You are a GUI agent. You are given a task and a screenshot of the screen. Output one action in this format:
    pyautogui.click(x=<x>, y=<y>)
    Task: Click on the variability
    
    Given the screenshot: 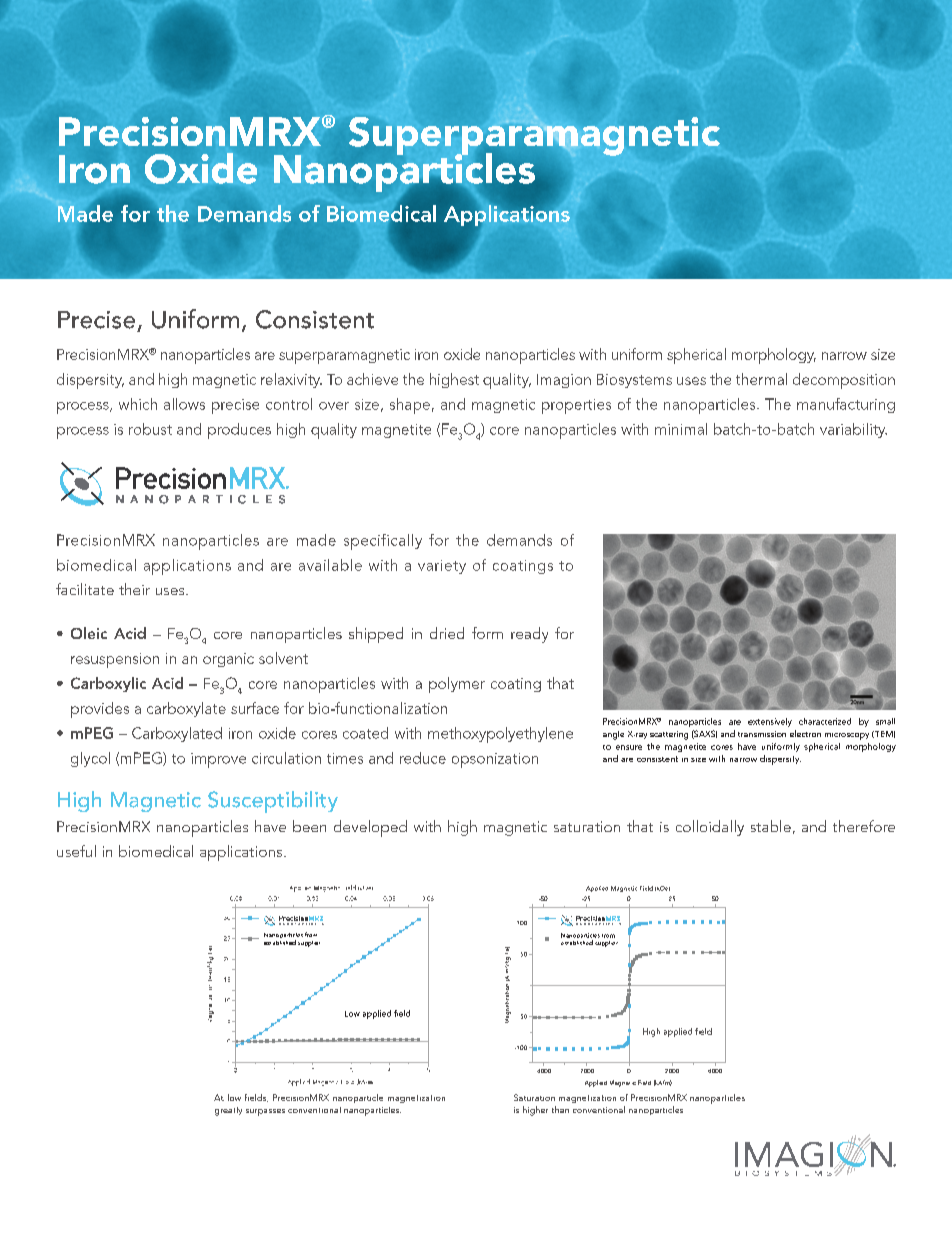 What is the action you would take?
    pyautogui.click(x=853, y=430)
